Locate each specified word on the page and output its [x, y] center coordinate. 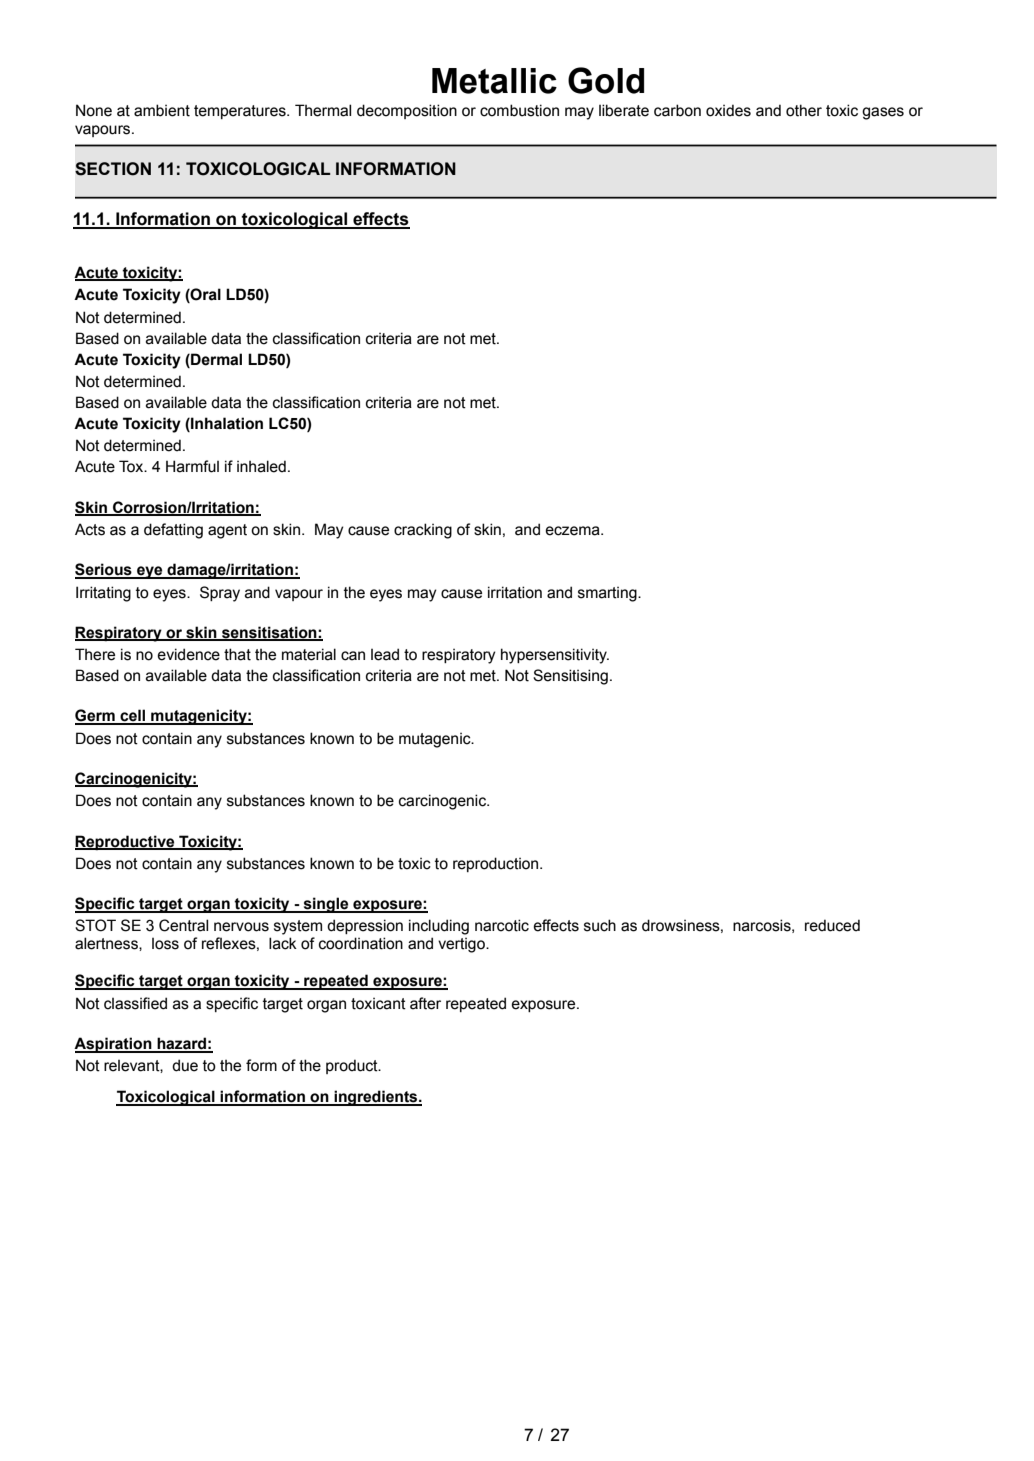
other [804, 110]
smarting [608, 594]
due [185, 1065]
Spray [220, 594]
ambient [162, 110]
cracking [423, 531]
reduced [832, 925]
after [425, 1003]
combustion [519, 110]
